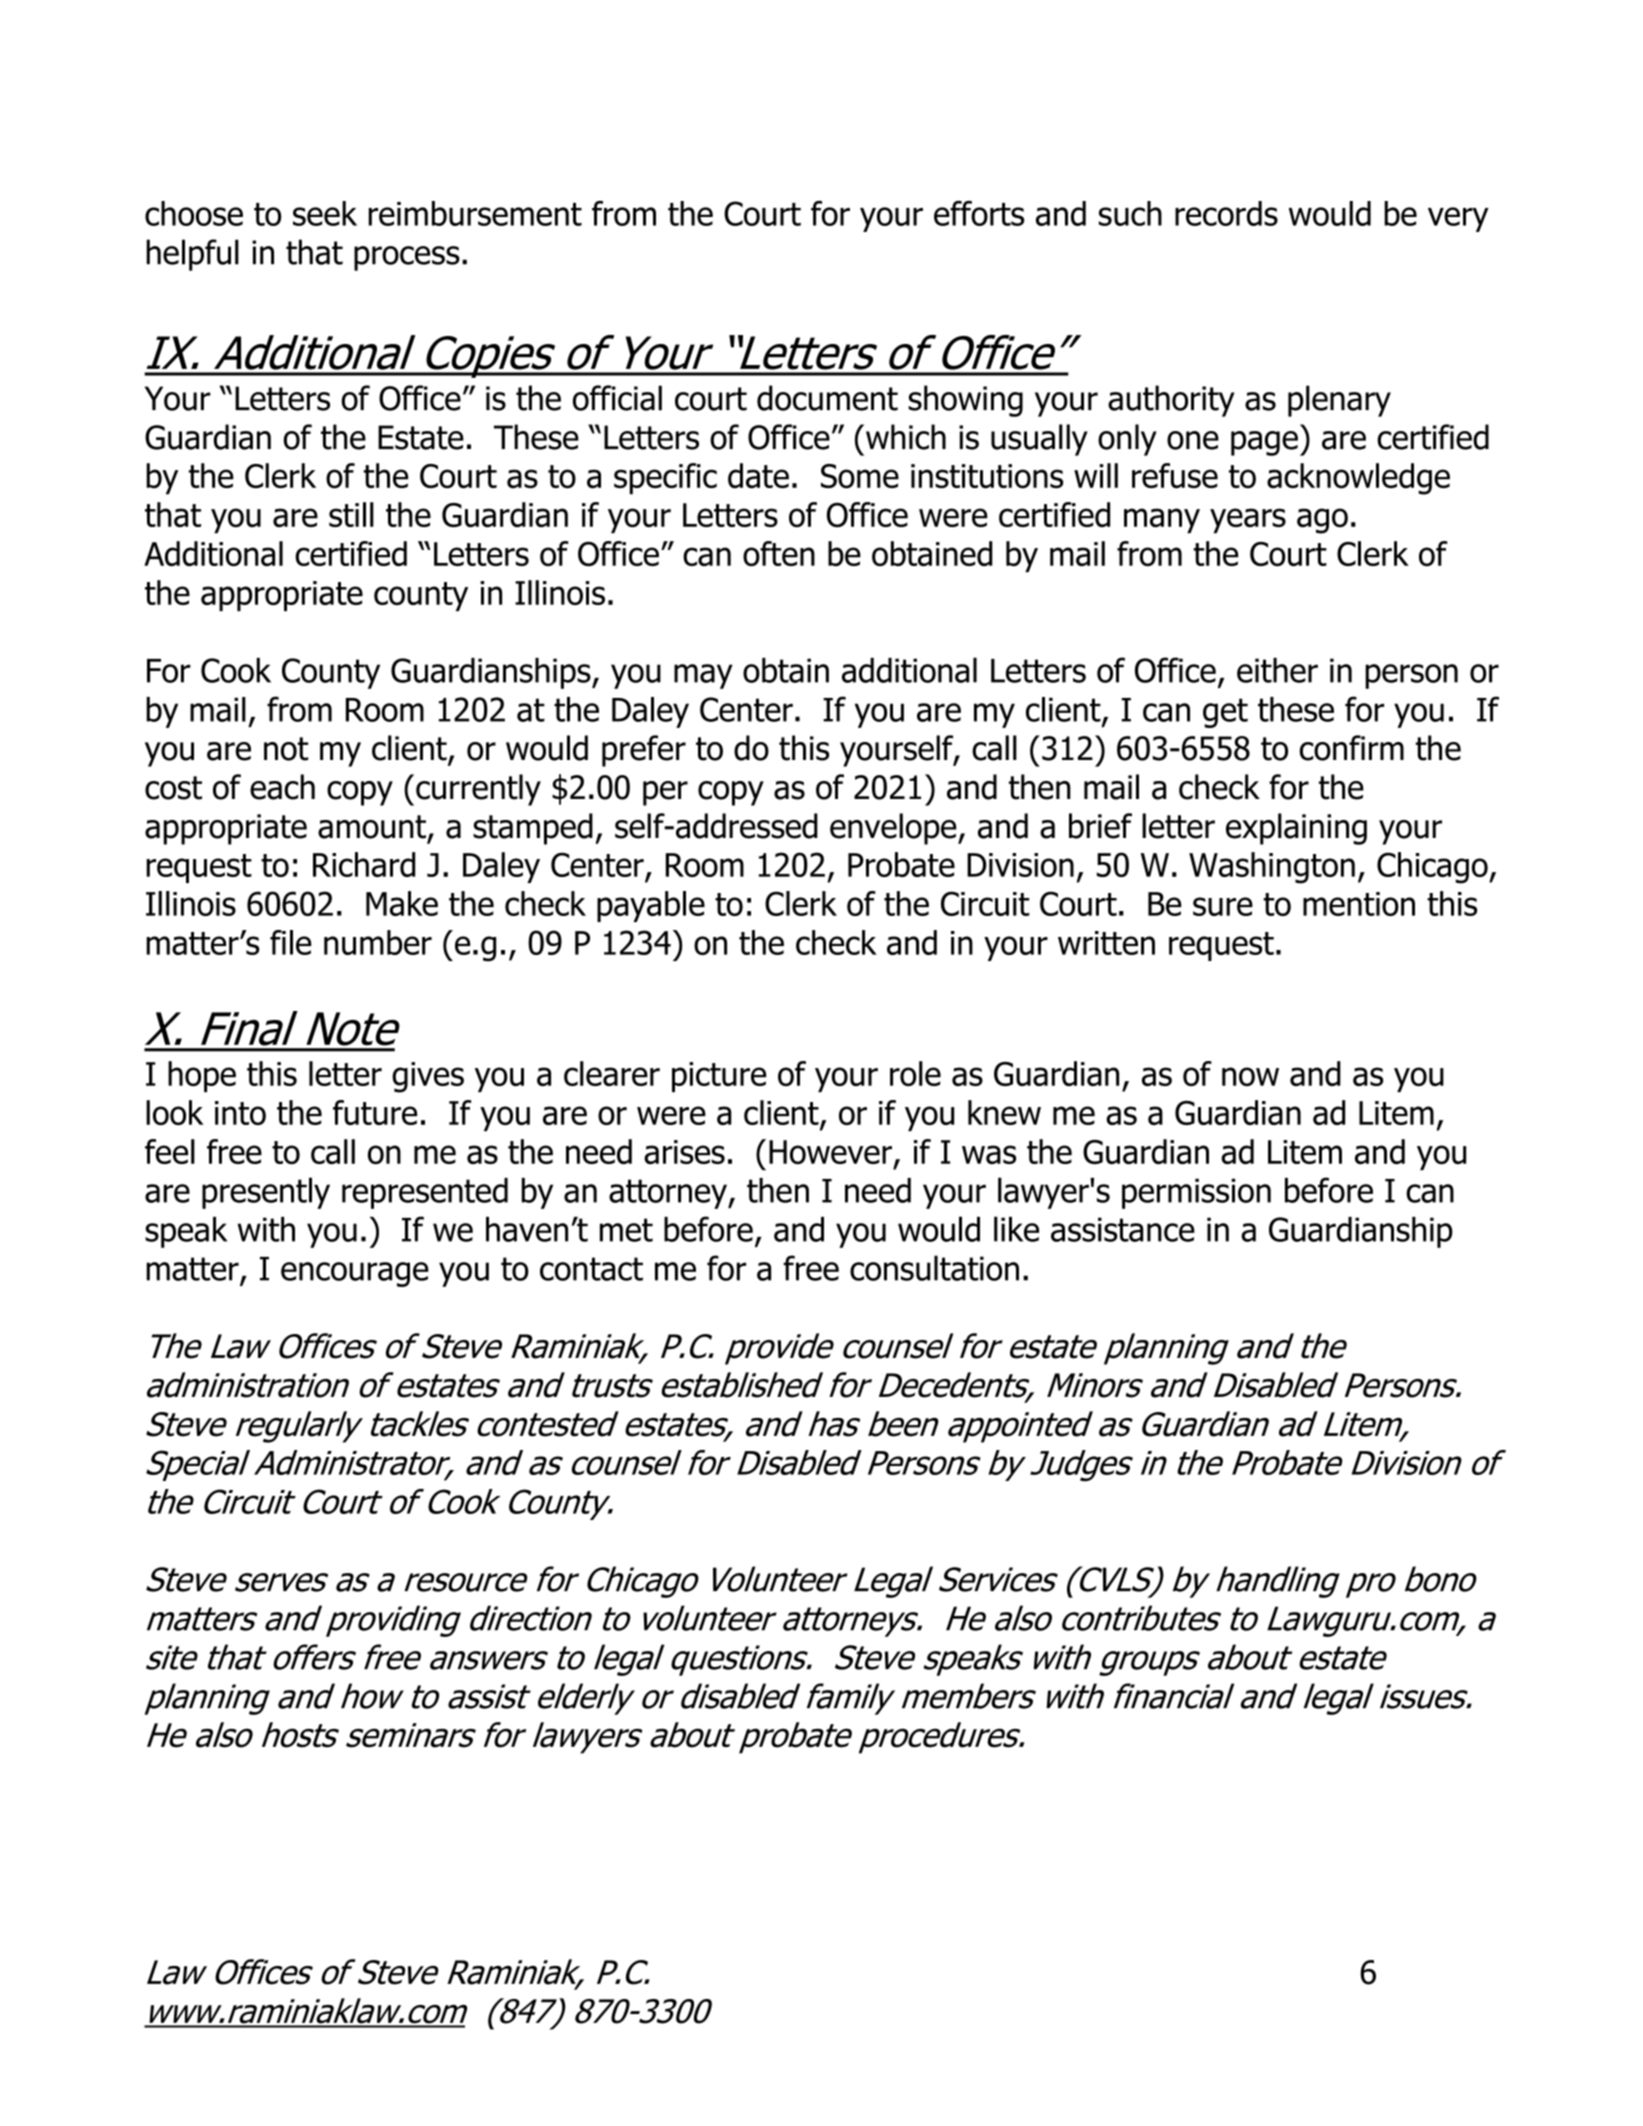  What do you see at coordinates (355, 1274) in the document?
I see `encourage` at bounding box center [355, 1274].
